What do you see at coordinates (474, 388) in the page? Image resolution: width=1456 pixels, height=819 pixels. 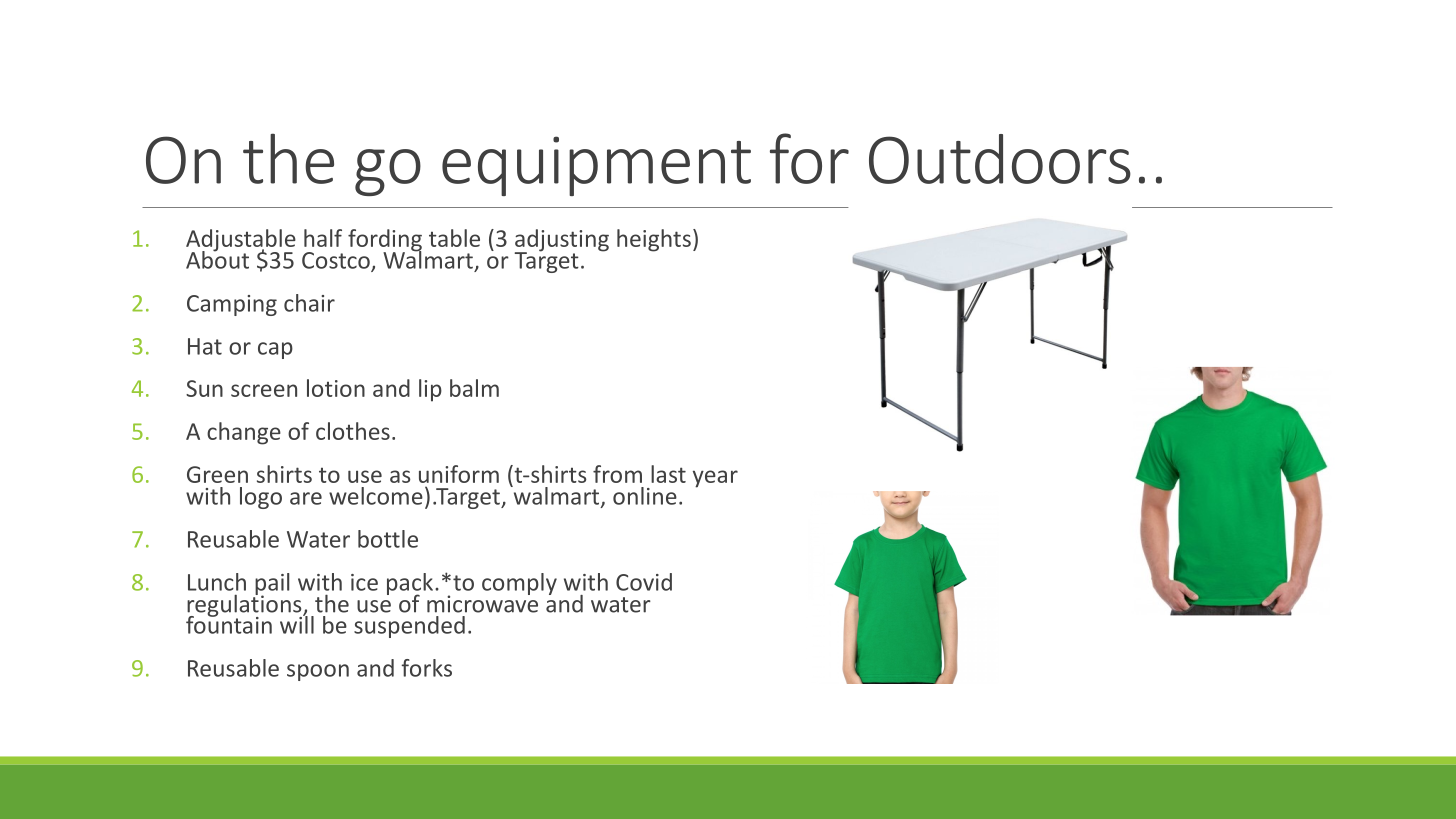 I see `balm` at bounding box center [474, 388].
